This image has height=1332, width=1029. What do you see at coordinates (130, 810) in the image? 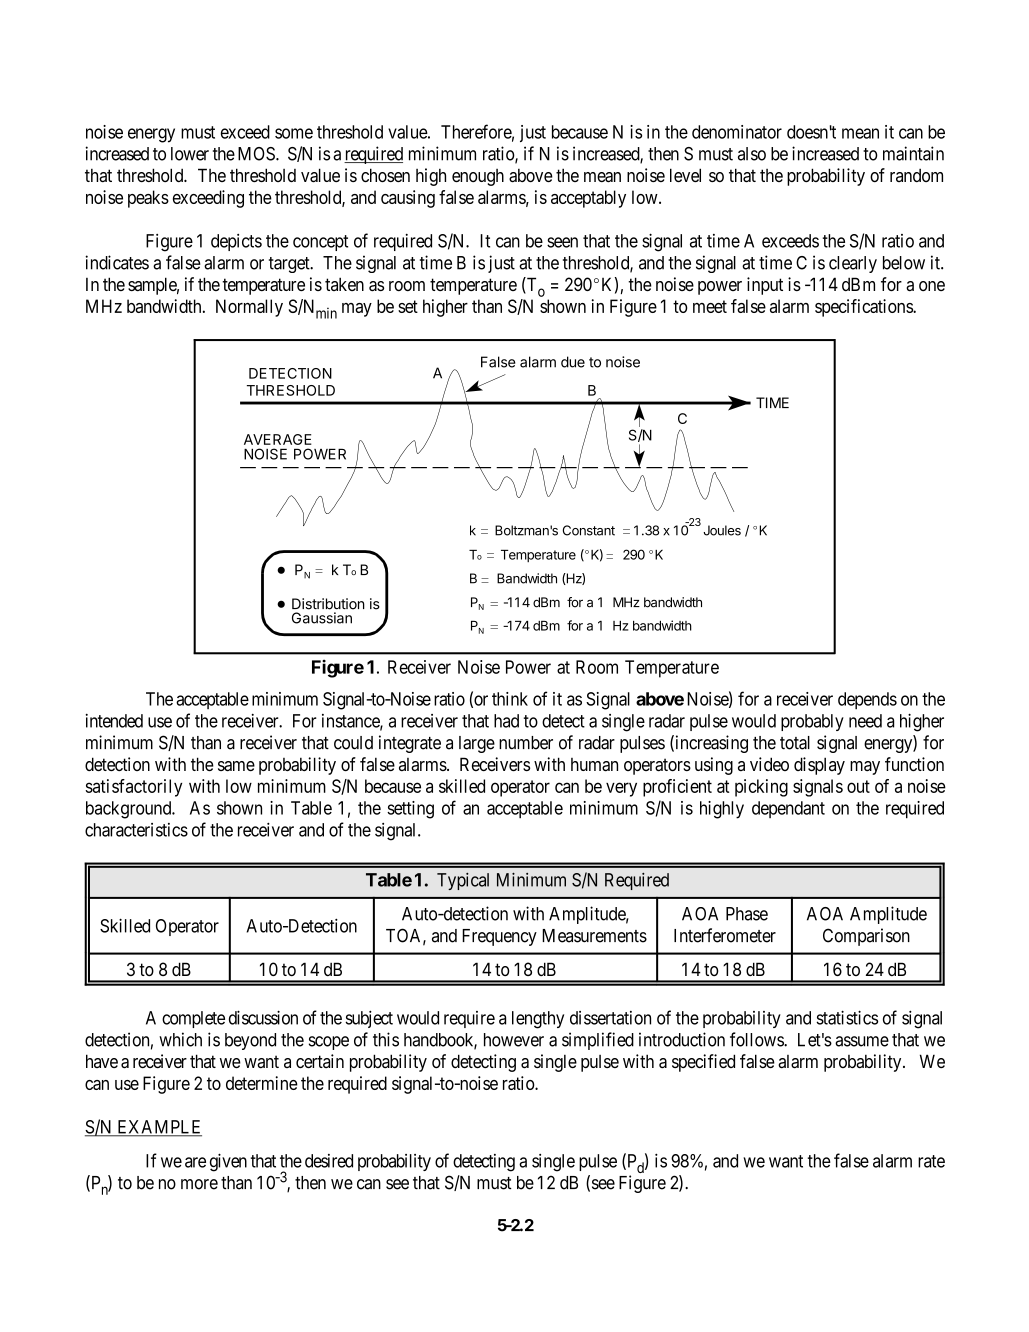
I see `background` at bounding box center [130, 810].
